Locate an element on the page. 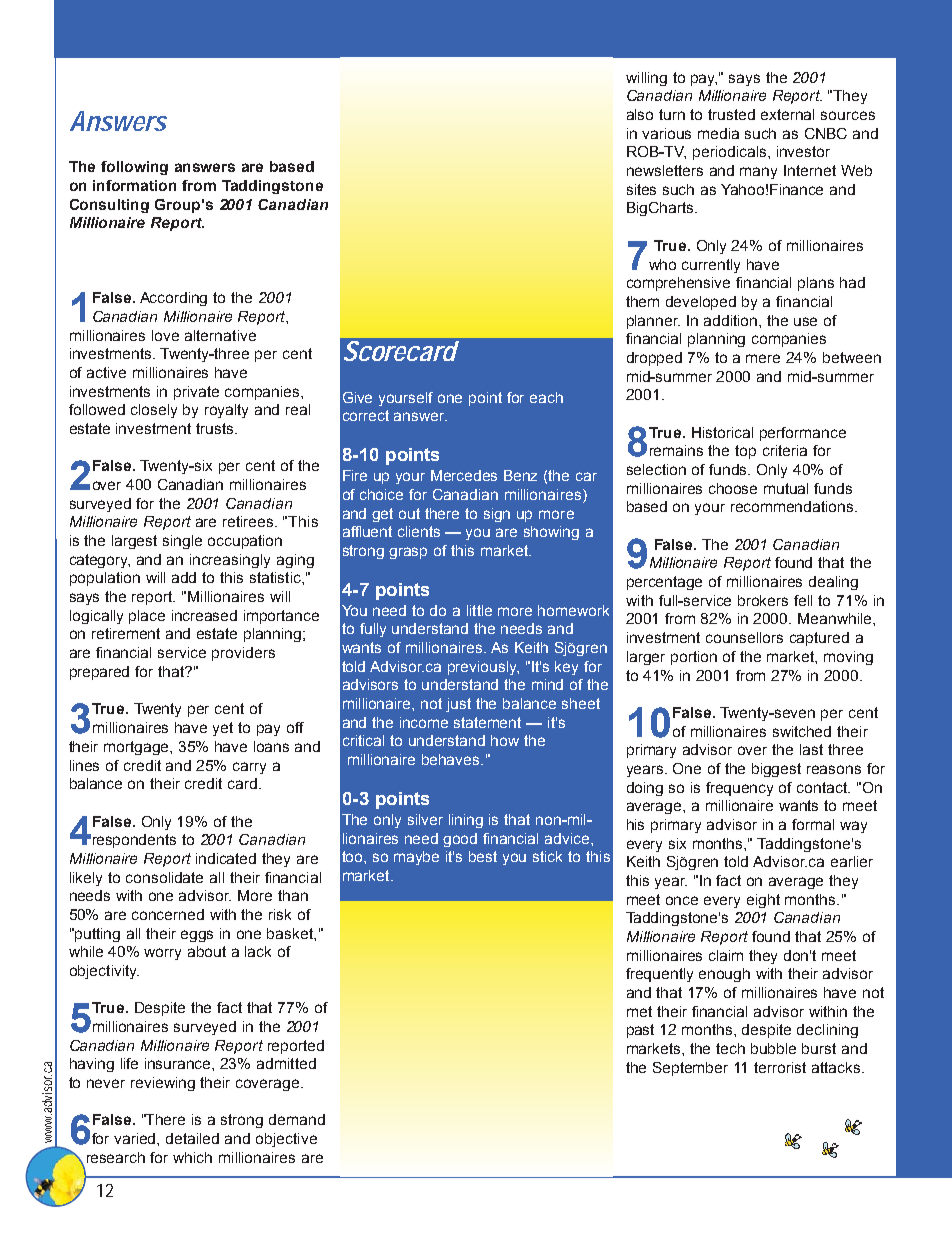 The height and width of the page is (1233, 952). following is located at coordinates (134, 168).
